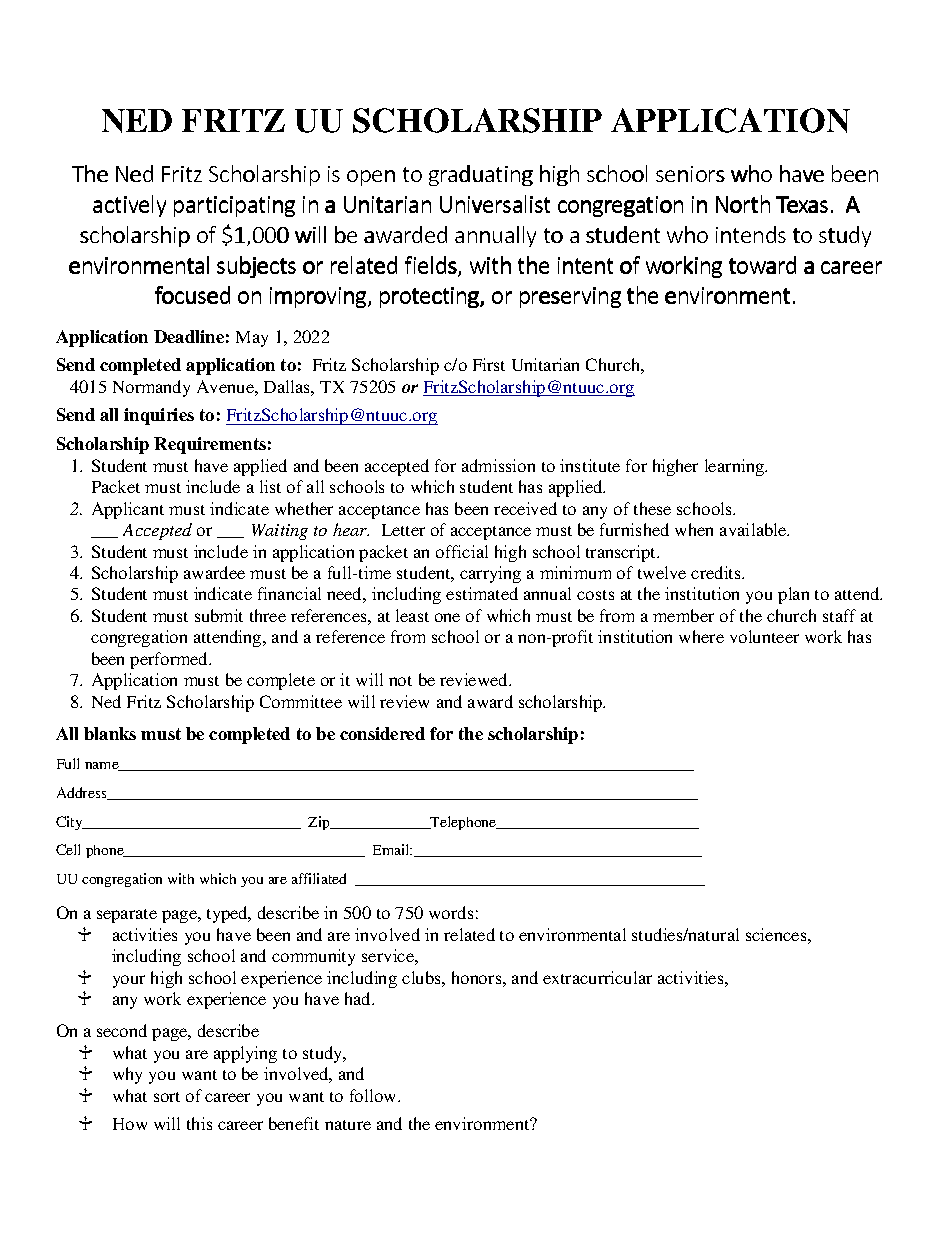 The image size is (952, 1233). What do you see at coordinates (481, 175) in the screenshot?
I see `graduating` at bounding box center [481, 175].
